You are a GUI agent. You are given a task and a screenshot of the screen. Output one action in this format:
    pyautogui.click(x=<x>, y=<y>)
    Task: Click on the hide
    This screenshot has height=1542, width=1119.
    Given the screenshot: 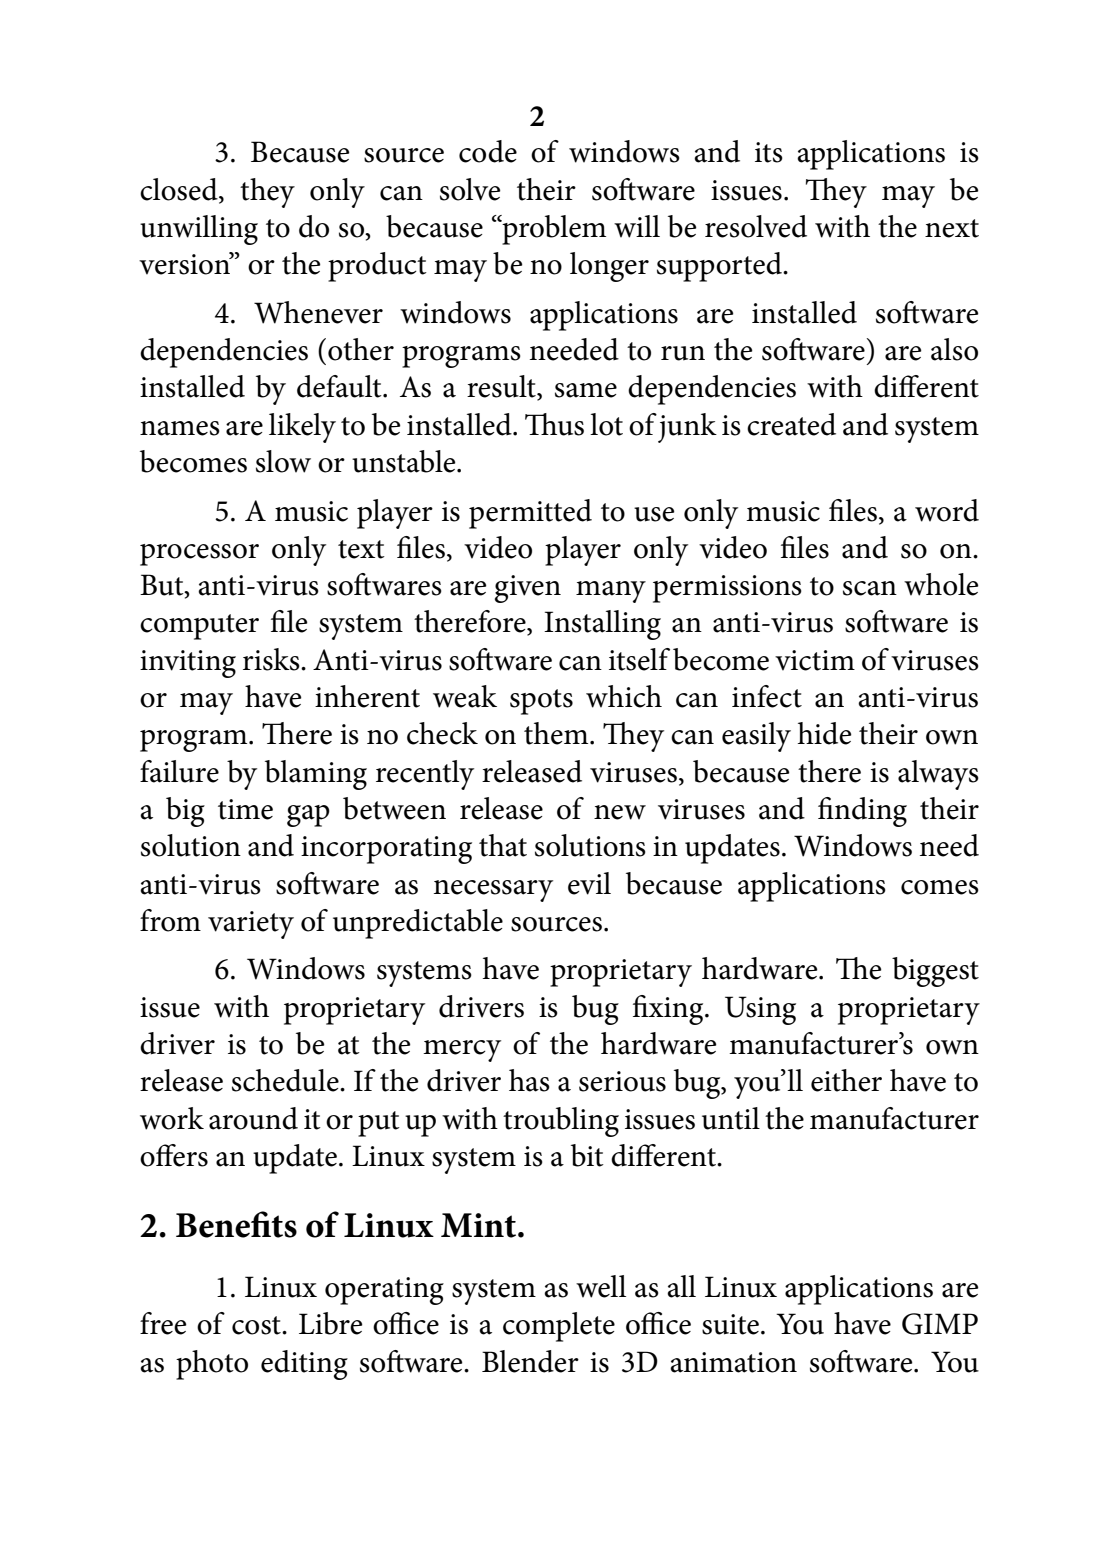 What is the action you would take?
    pyautogui.click(x=825, y=733)
